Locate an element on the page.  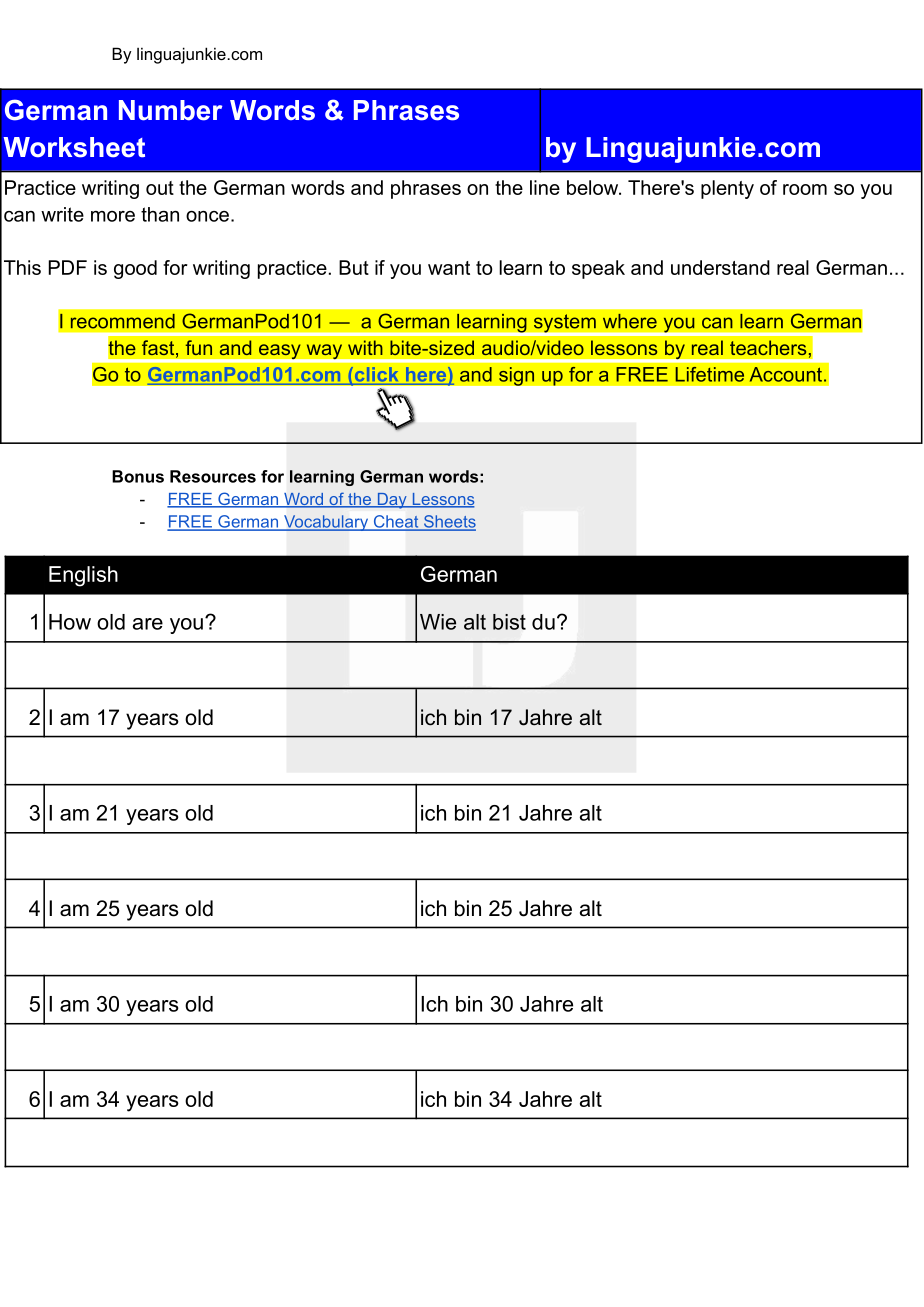
line is located at coordinates (545, 187).
